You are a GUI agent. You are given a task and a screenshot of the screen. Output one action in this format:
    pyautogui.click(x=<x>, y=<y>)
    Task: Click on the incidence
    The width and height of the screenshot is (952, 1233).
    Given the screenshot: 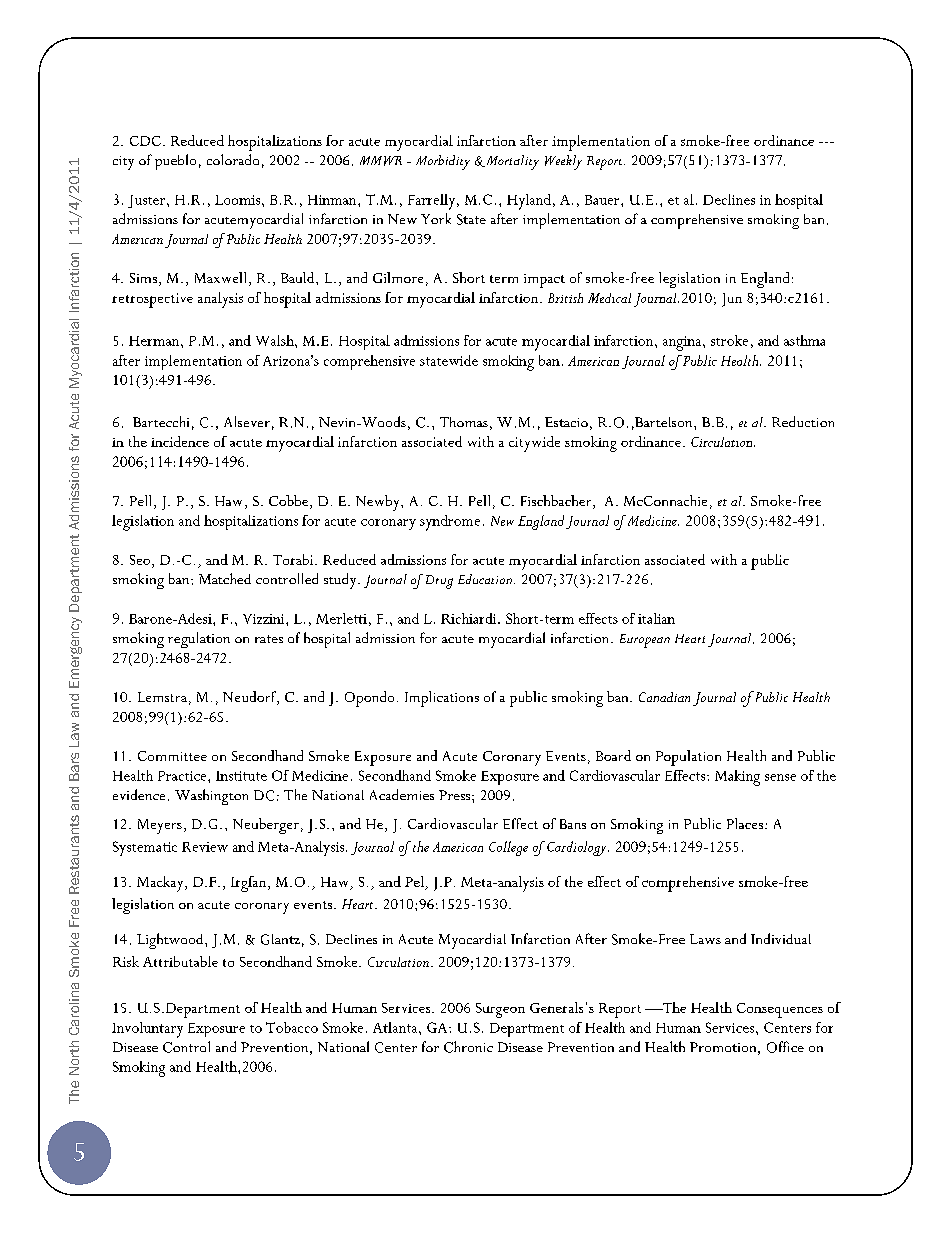 What is the action you would take?
    pyautogui.click(x=180, y=441)
